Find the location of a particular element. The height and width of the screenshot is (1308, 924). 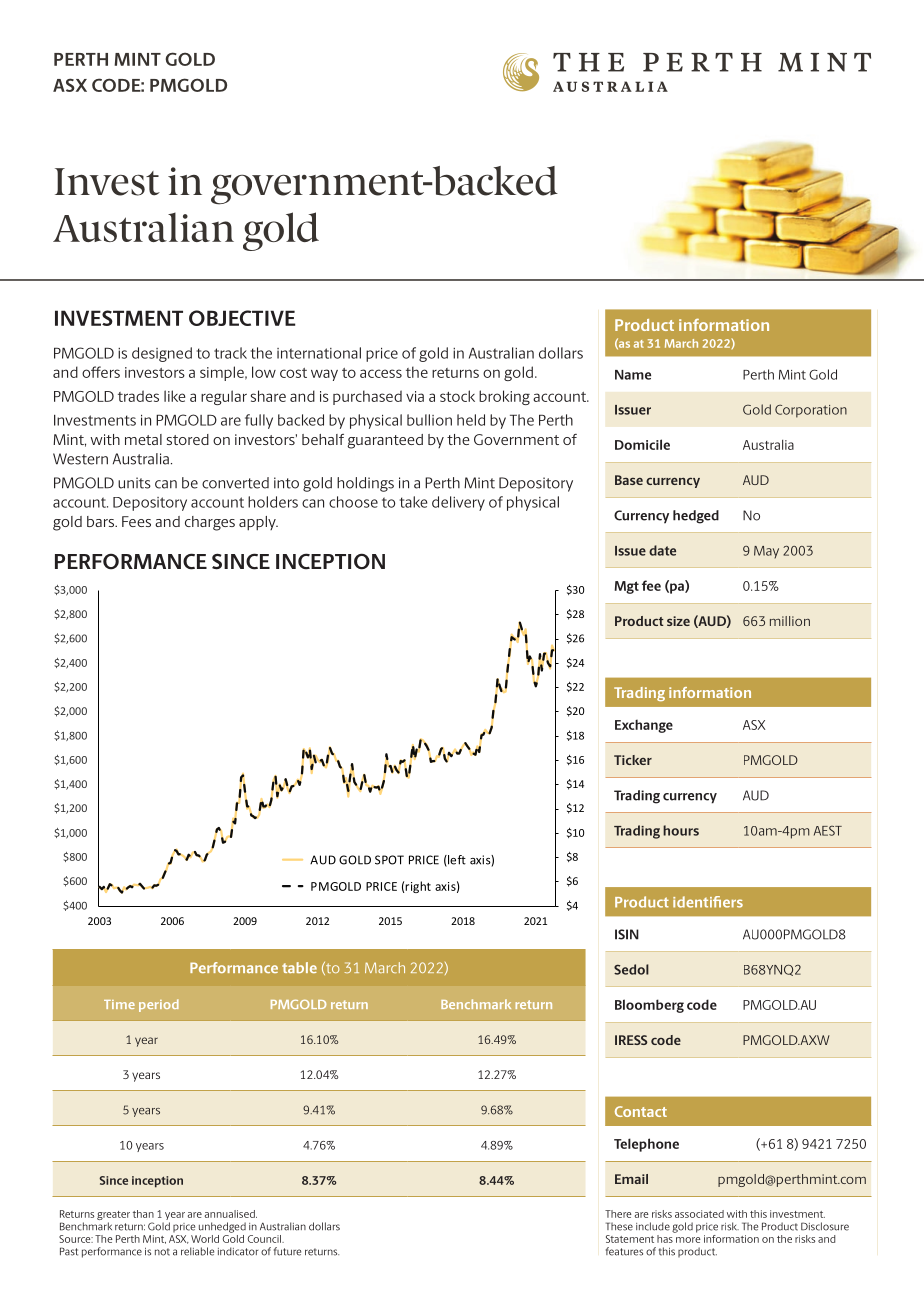

designed is located at coordinates (162, 354).
